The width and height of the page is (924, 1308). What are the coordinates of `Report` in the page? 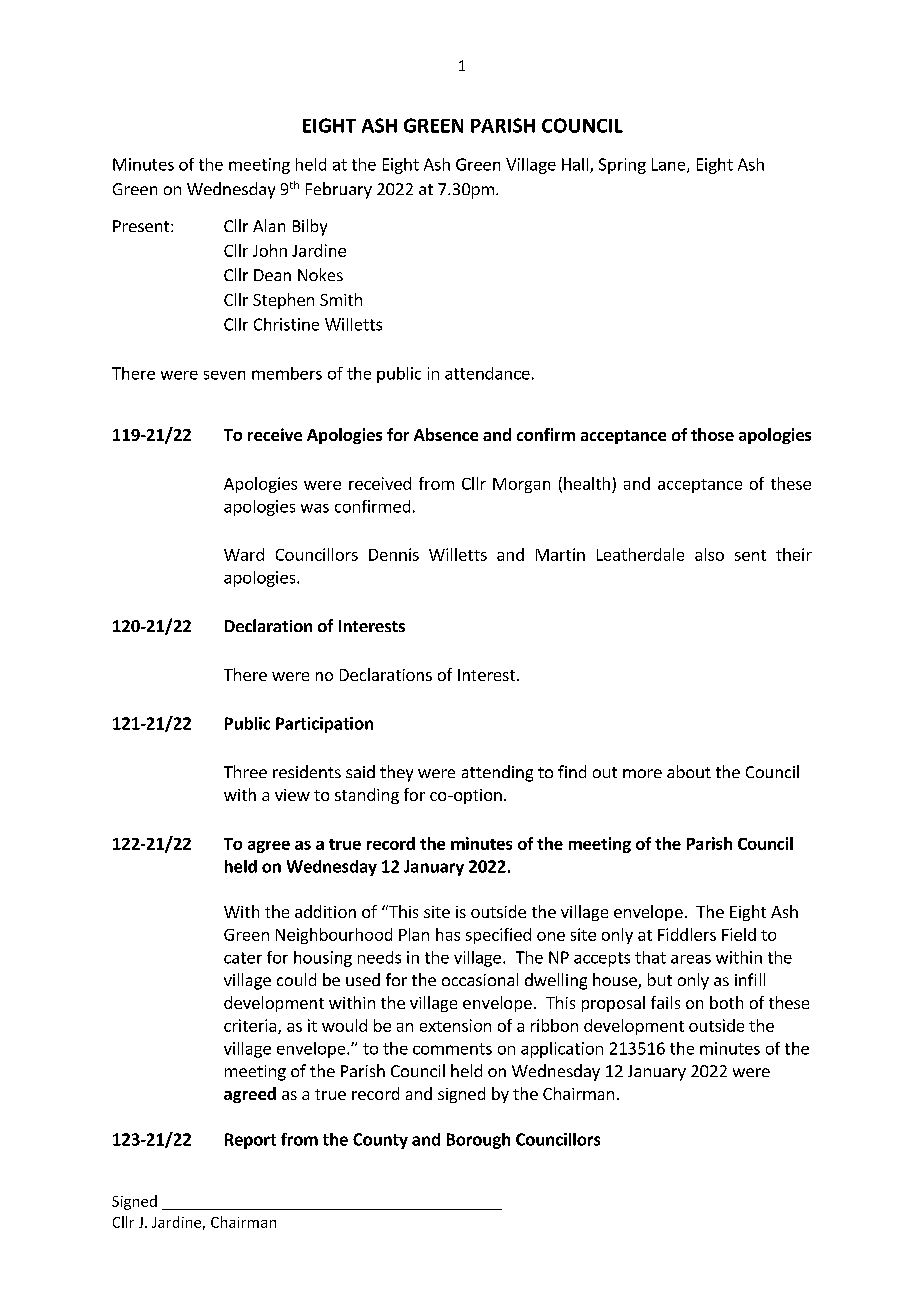 It's located at (250, 1141).
